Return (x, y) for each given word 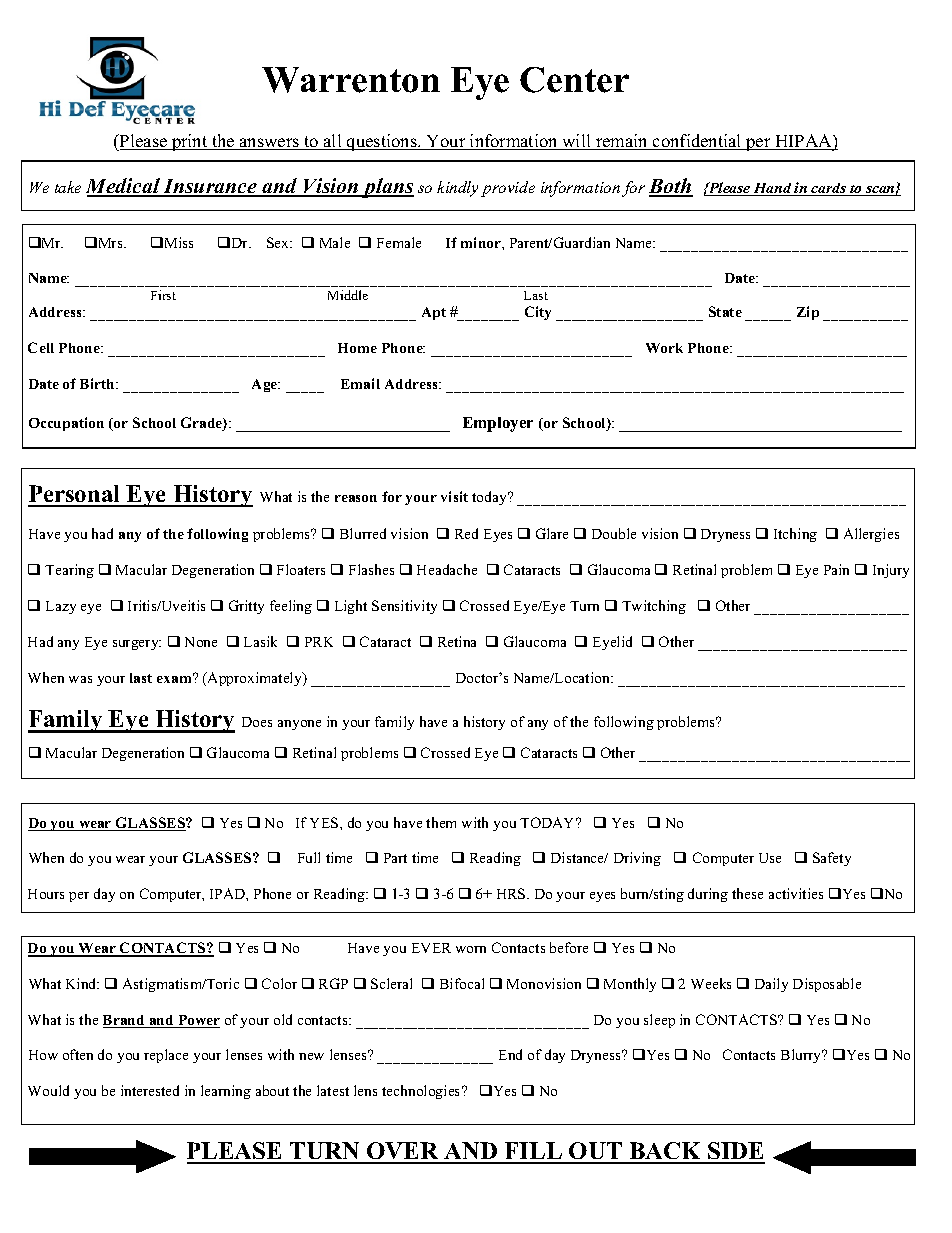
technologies (422, 1092)
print (190, 142)
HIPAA (803, 142)
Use (770, 858)
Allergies (871, 535)
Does (257, 722)
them (441, 822)
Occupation (66, 424)
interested (150, 1090)
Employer (498, 424)
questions (382, 142)
